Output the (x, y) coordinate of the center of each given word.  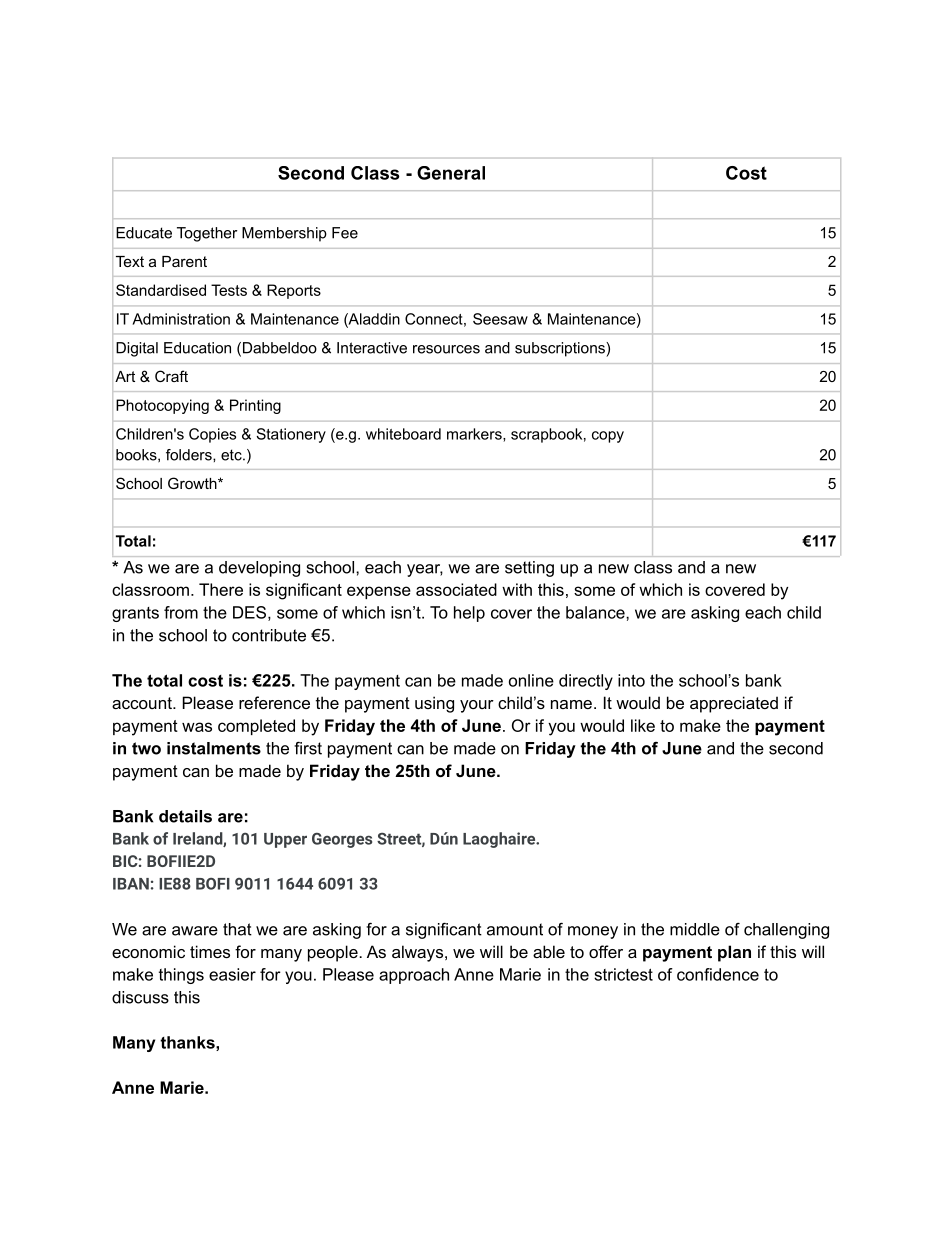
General (451, 173)
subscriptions (561, 349)
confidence (718, 974)
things (181, 976)
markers (475, 435)
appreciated (734, 704)
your (477, 706)
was (197, 727)
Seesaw (500, 319)
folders (190, 455)
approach (414, 976)
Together (207, 234)
